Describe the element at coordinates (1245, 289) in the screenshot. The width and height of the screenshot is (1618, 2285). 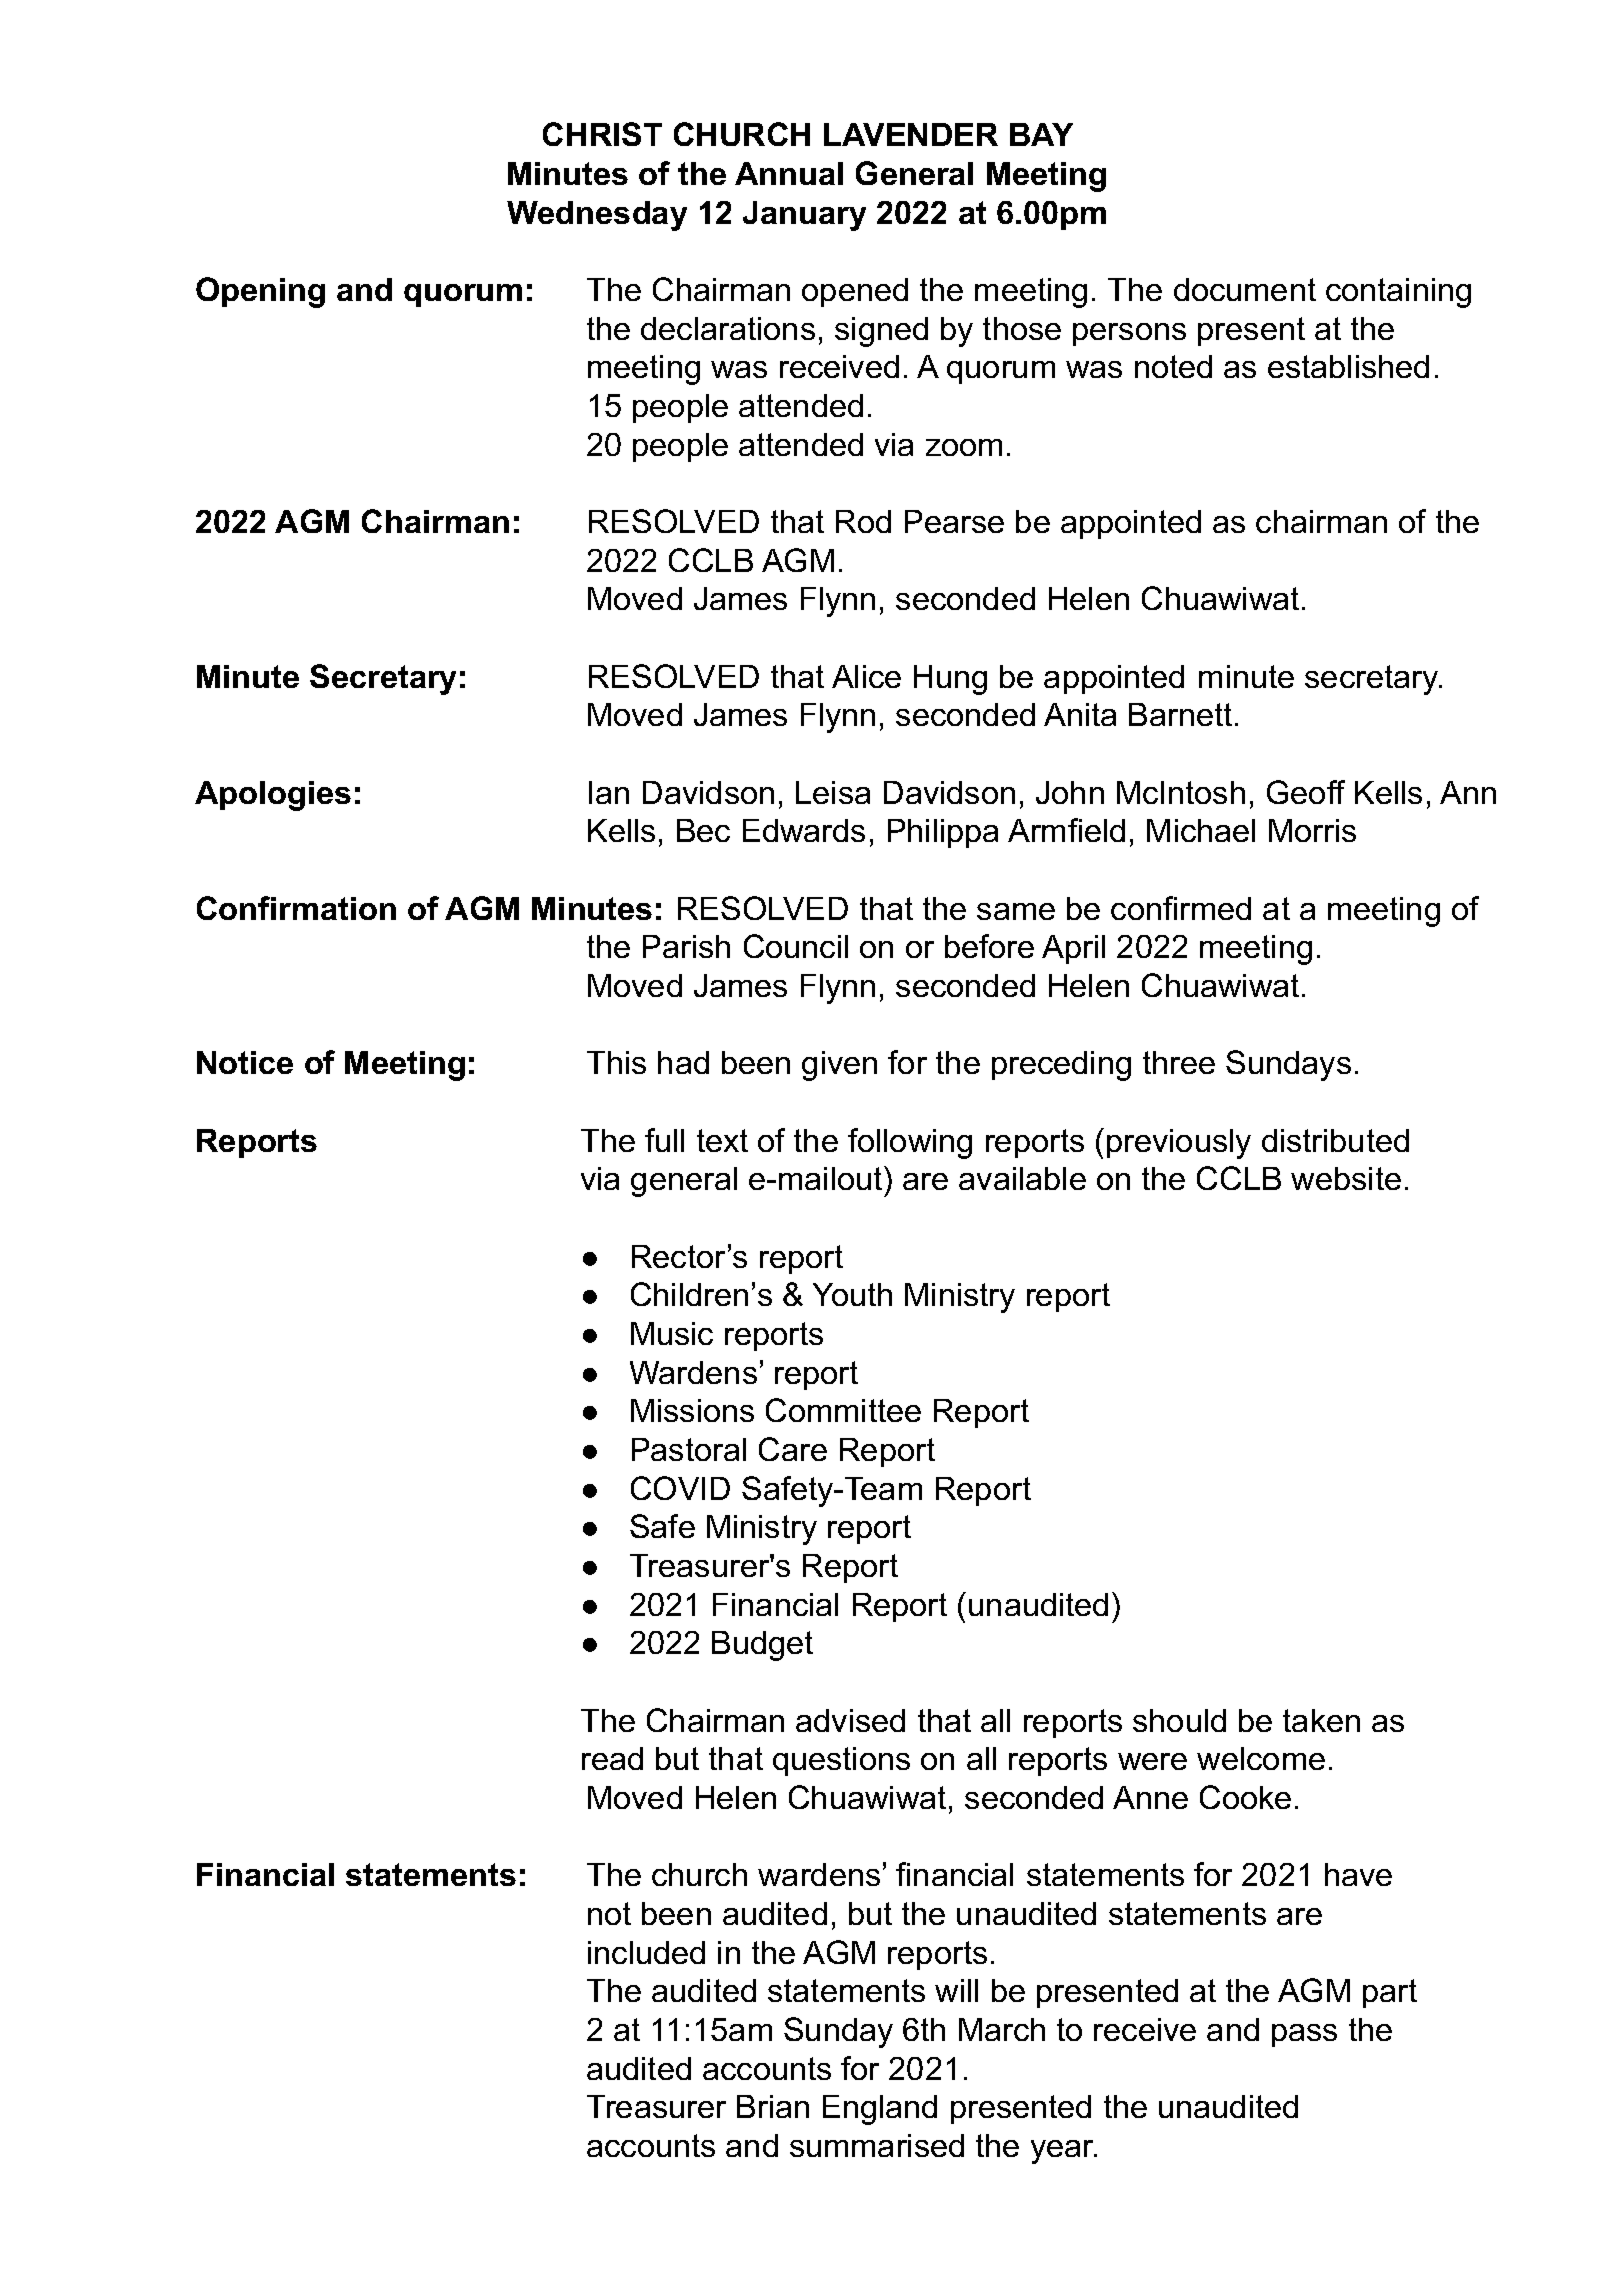
I see `document` at that location.
